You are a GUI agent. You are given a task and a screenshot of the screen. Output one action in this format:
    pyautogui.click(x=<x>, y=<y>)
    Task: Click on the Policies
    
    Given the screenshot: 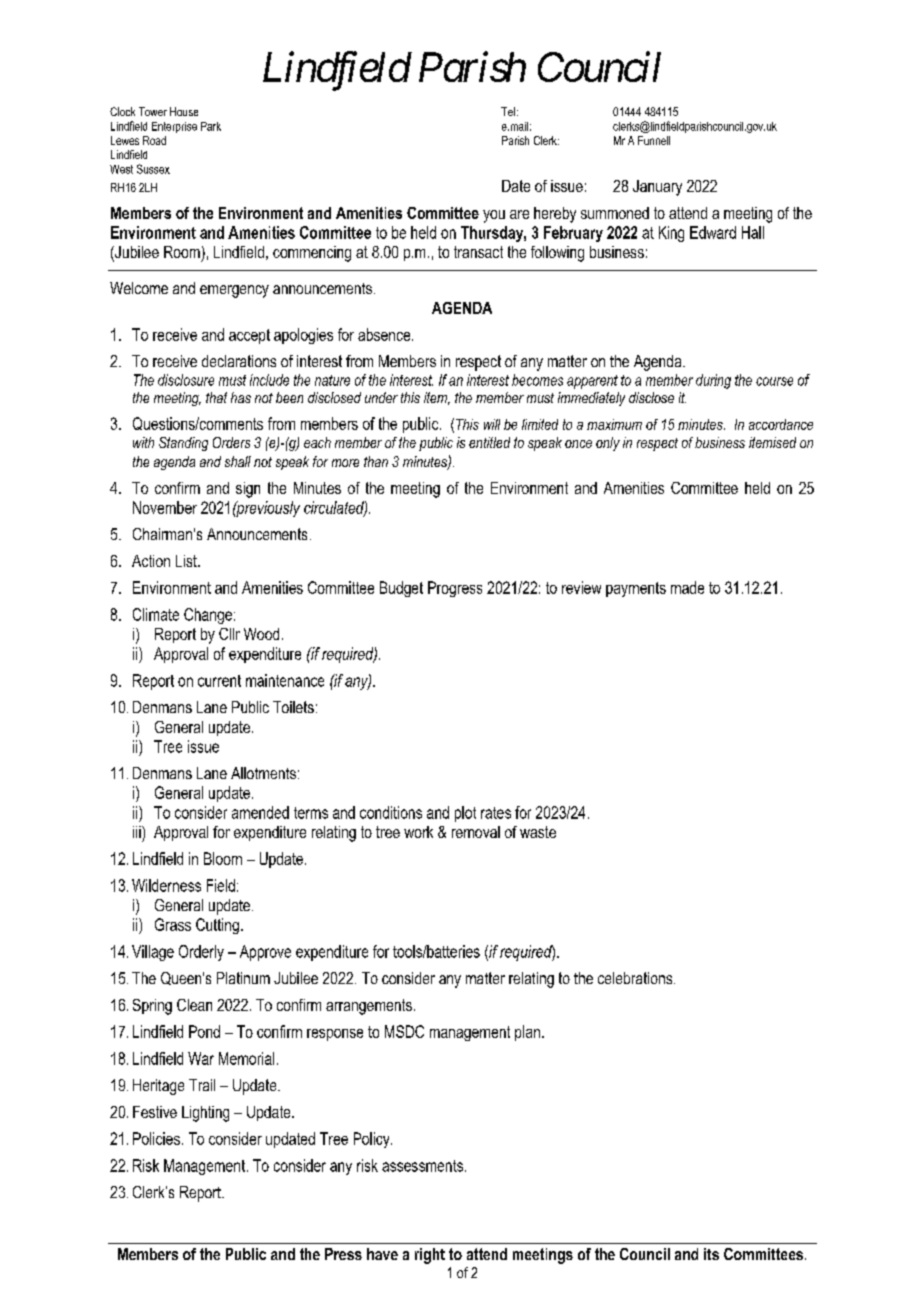 What is the action you would take?
    pyautogui.click(x=156, y=1138)
